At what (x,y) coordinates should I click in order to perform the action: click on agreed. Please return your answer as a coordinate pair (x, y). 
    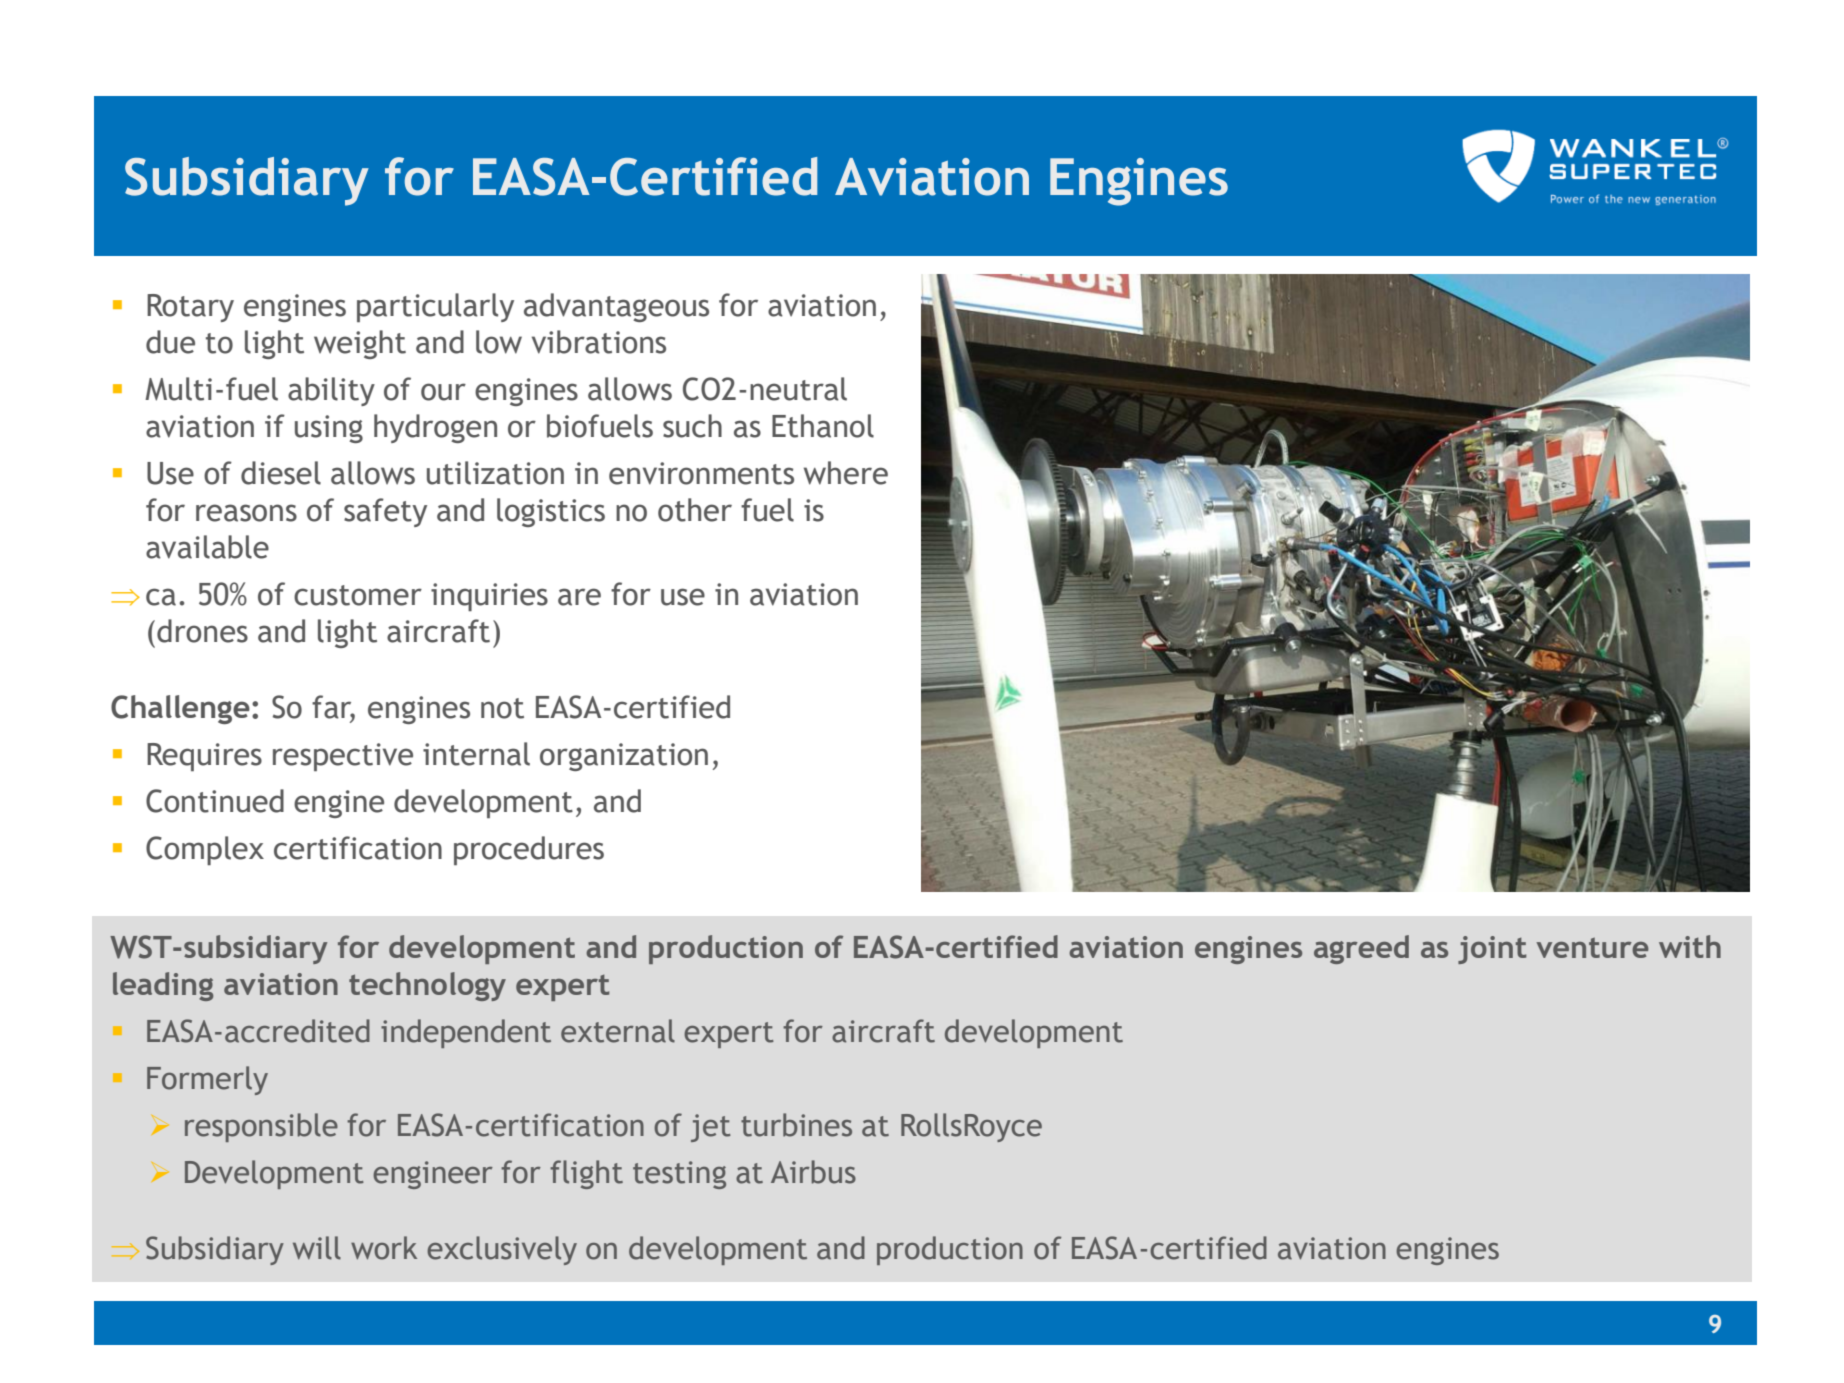
    Looking at the image, I should click on (1361, 949).
